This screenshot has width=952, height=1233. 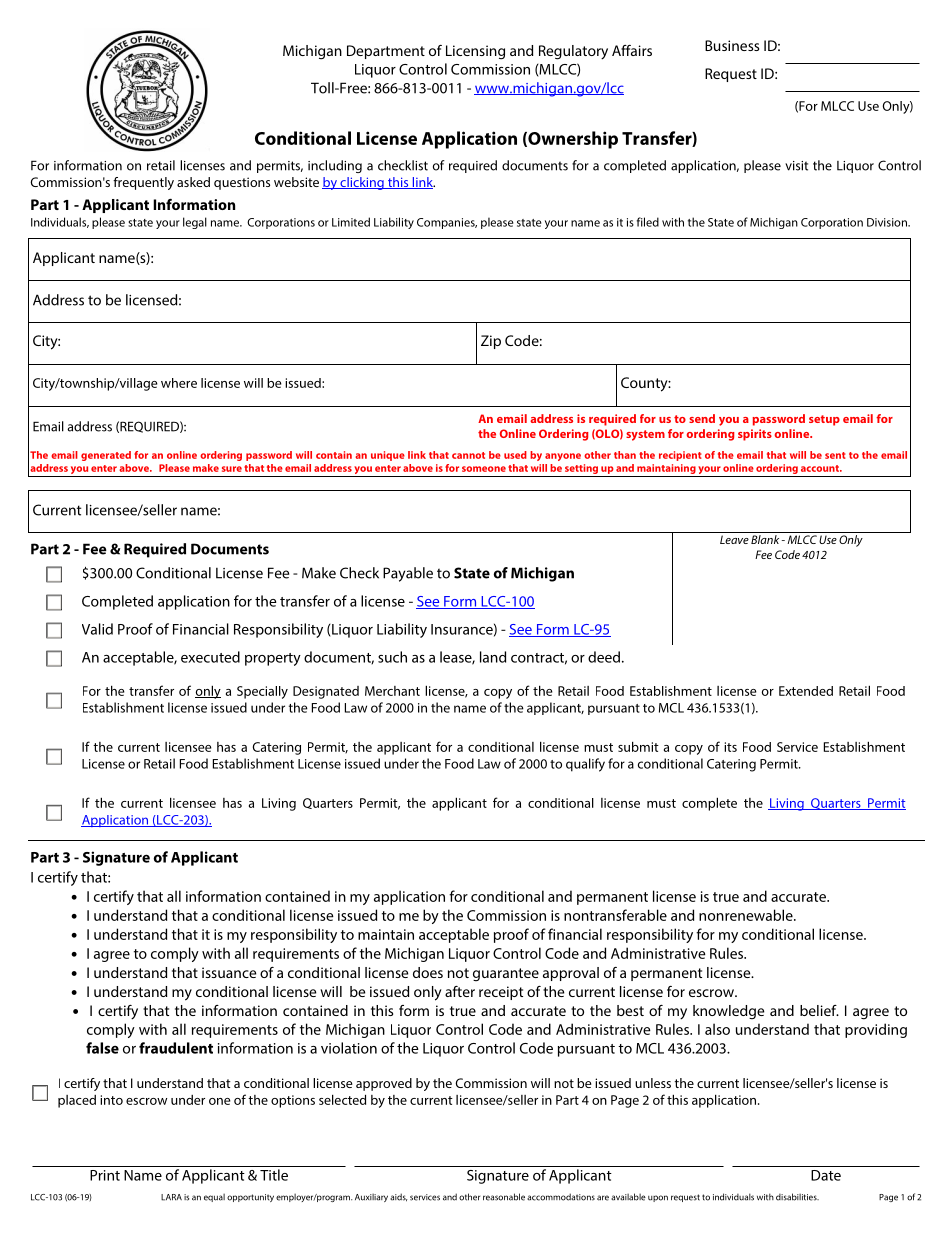 I want to click on Business, so click(x=732, y=45).
